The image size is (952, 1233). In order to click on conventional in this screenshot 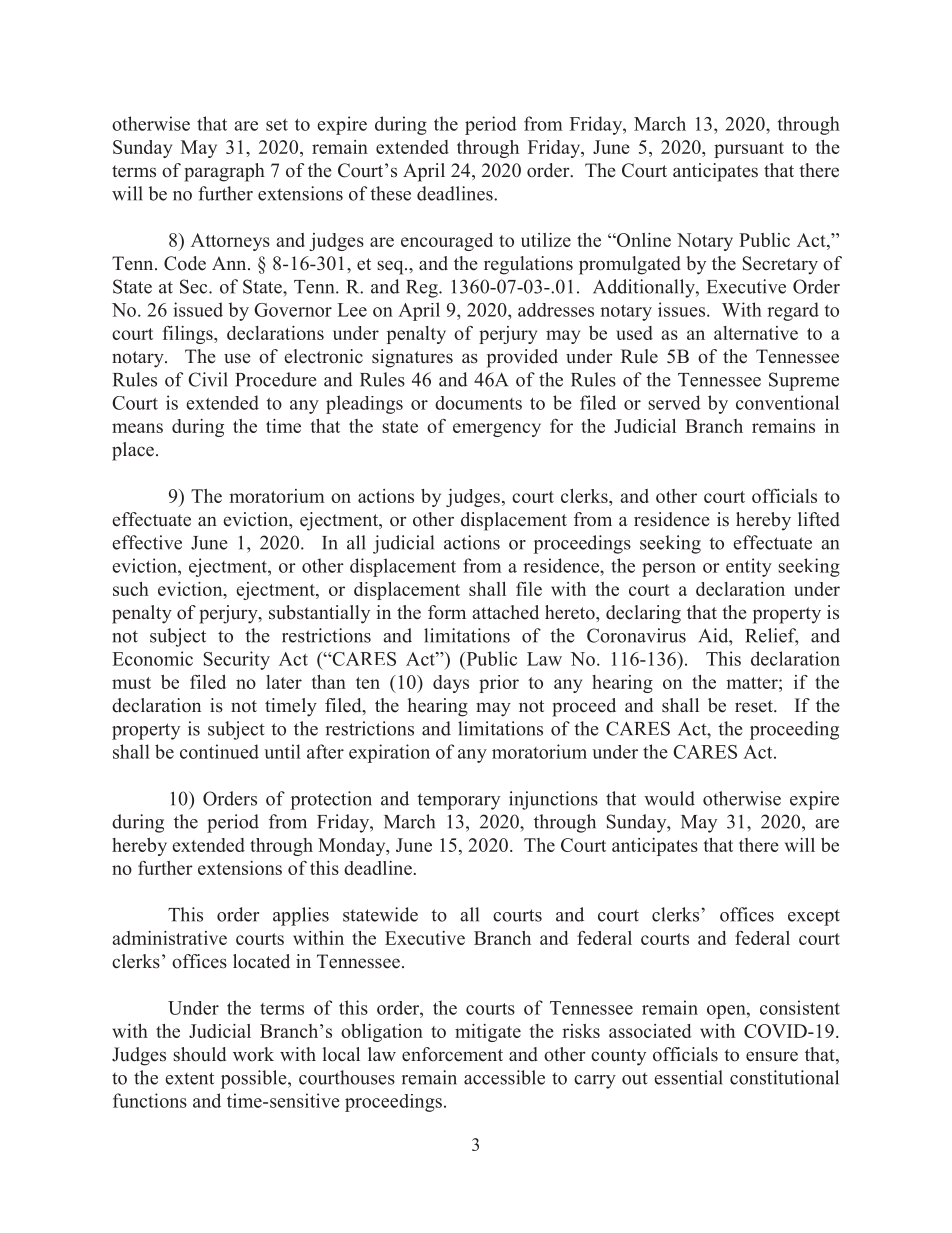, I will do `click(787, 402)`.
